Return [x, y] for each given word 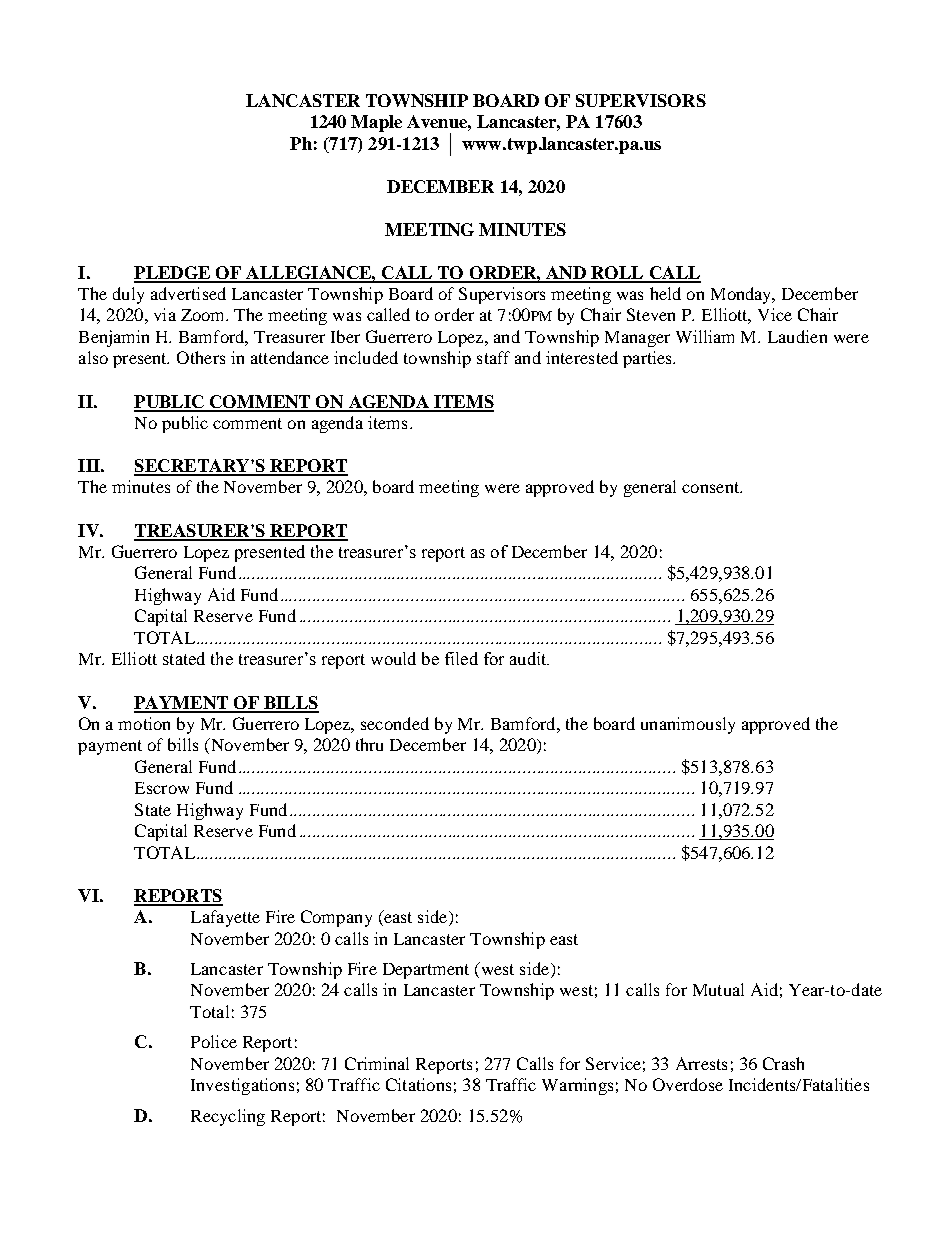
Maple [376, 123]
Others [201, 357]
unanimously [688, 725]
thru [369, 744]
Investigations [242, 1086]
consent [712, 487]
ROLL [617, 274]
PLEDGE [173, 274]
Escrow [162, 788]
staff [493, 357]
